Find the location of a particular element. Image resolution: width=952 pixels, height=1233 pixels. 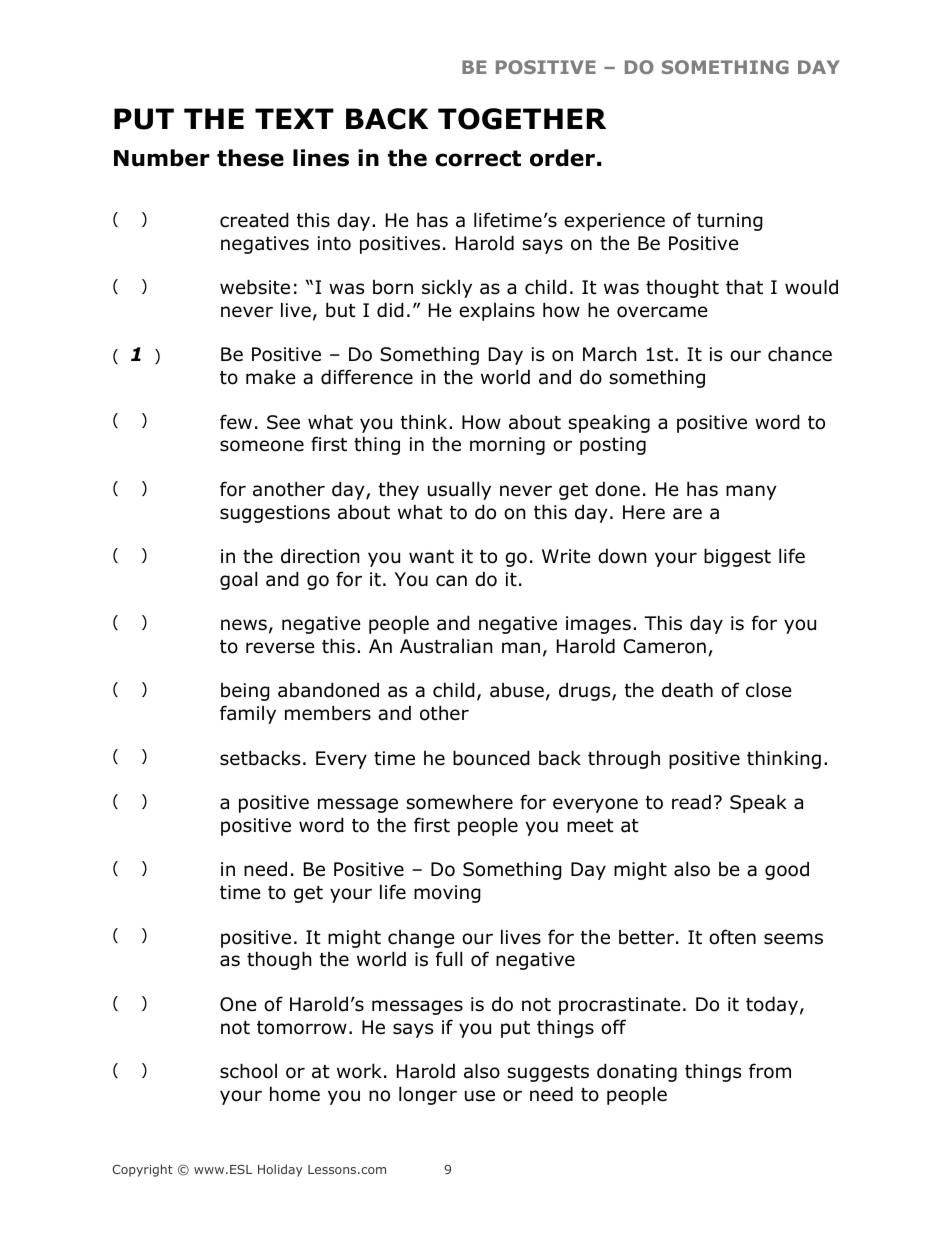

tomorrow is located at coordinates (302, 1028).
